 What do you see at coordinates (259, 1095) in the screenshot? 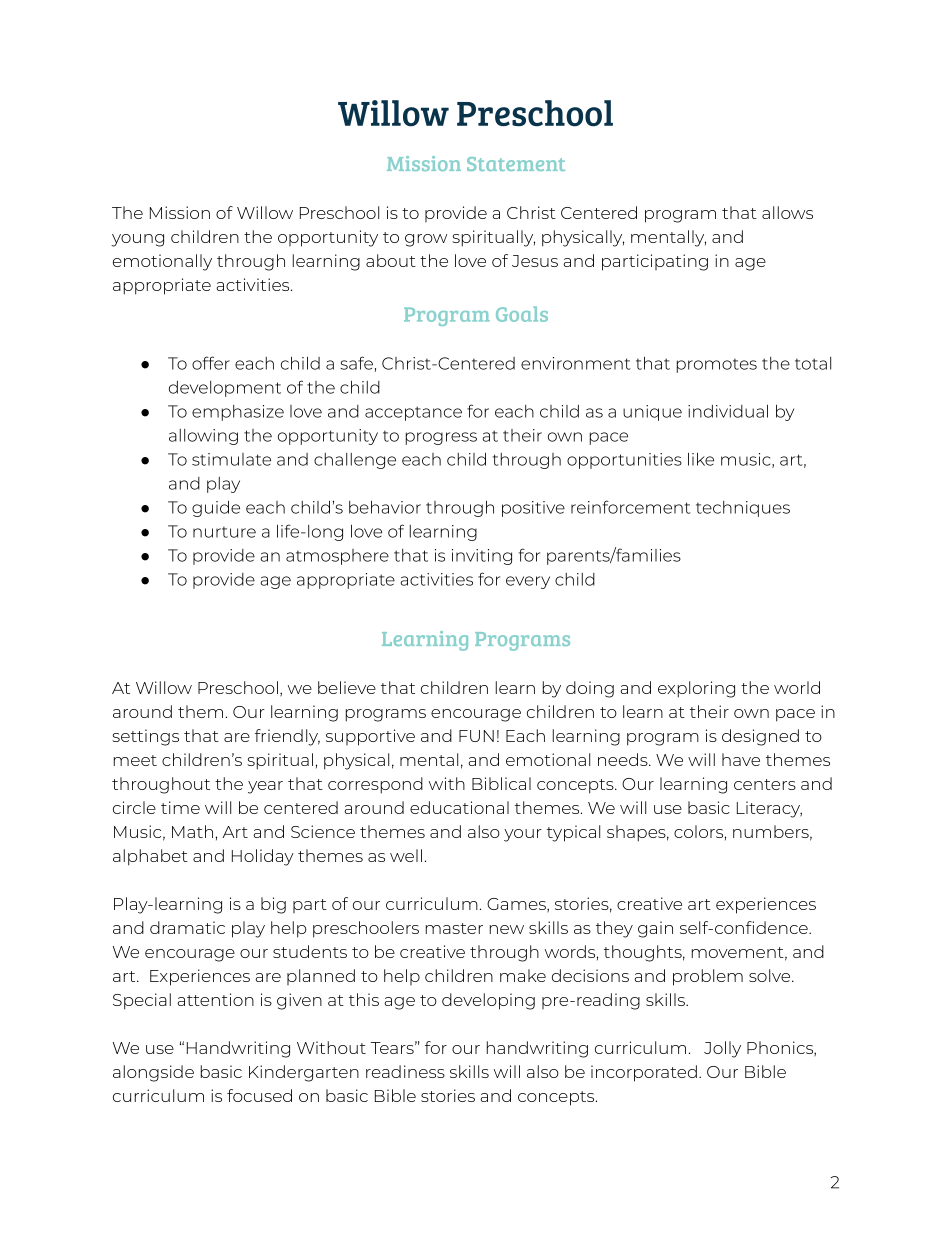
I see `focused` at bounding box center [259, 1095].
